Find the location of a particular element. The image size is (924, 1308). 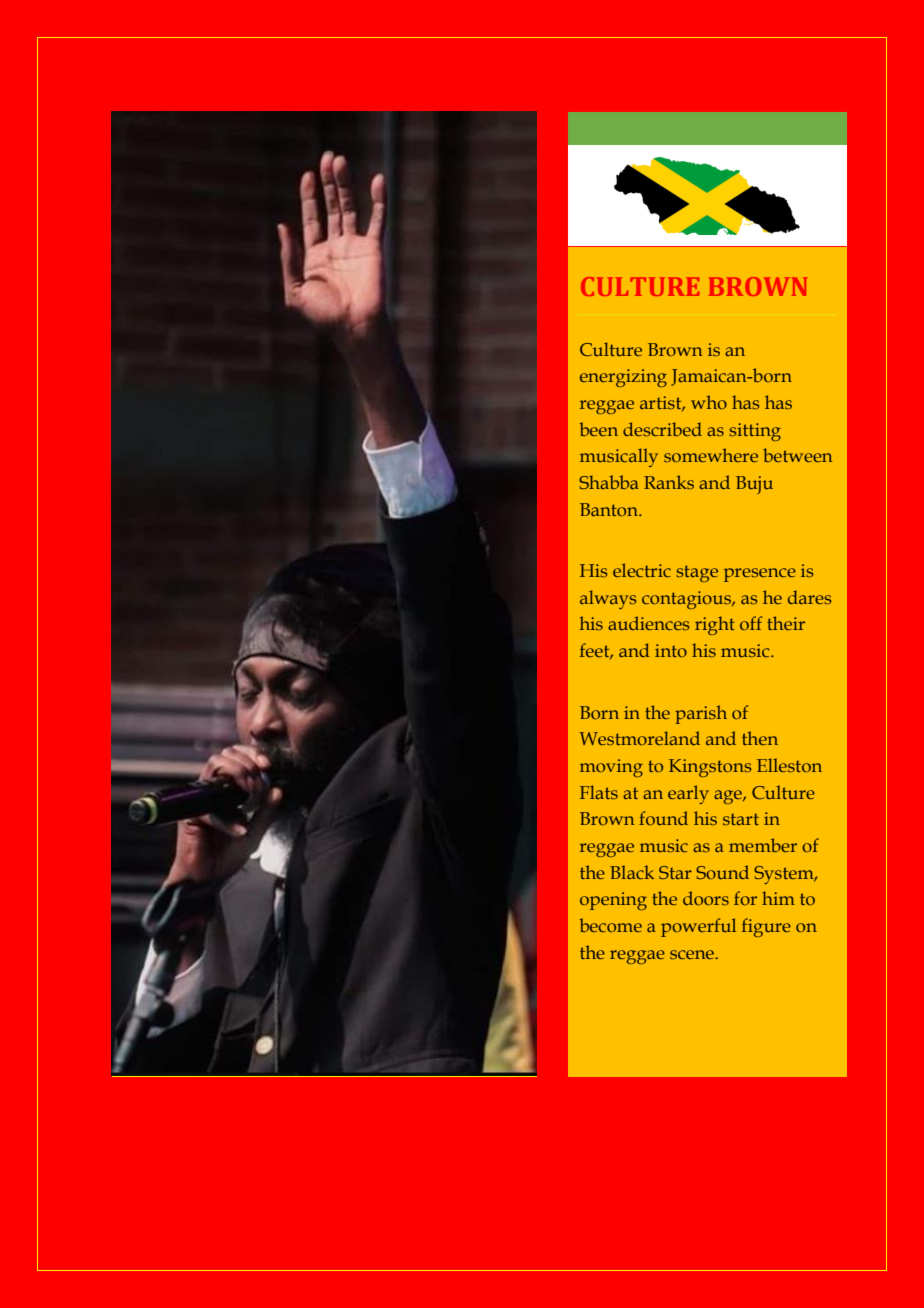

electric is located at coordinates (642, 570).
